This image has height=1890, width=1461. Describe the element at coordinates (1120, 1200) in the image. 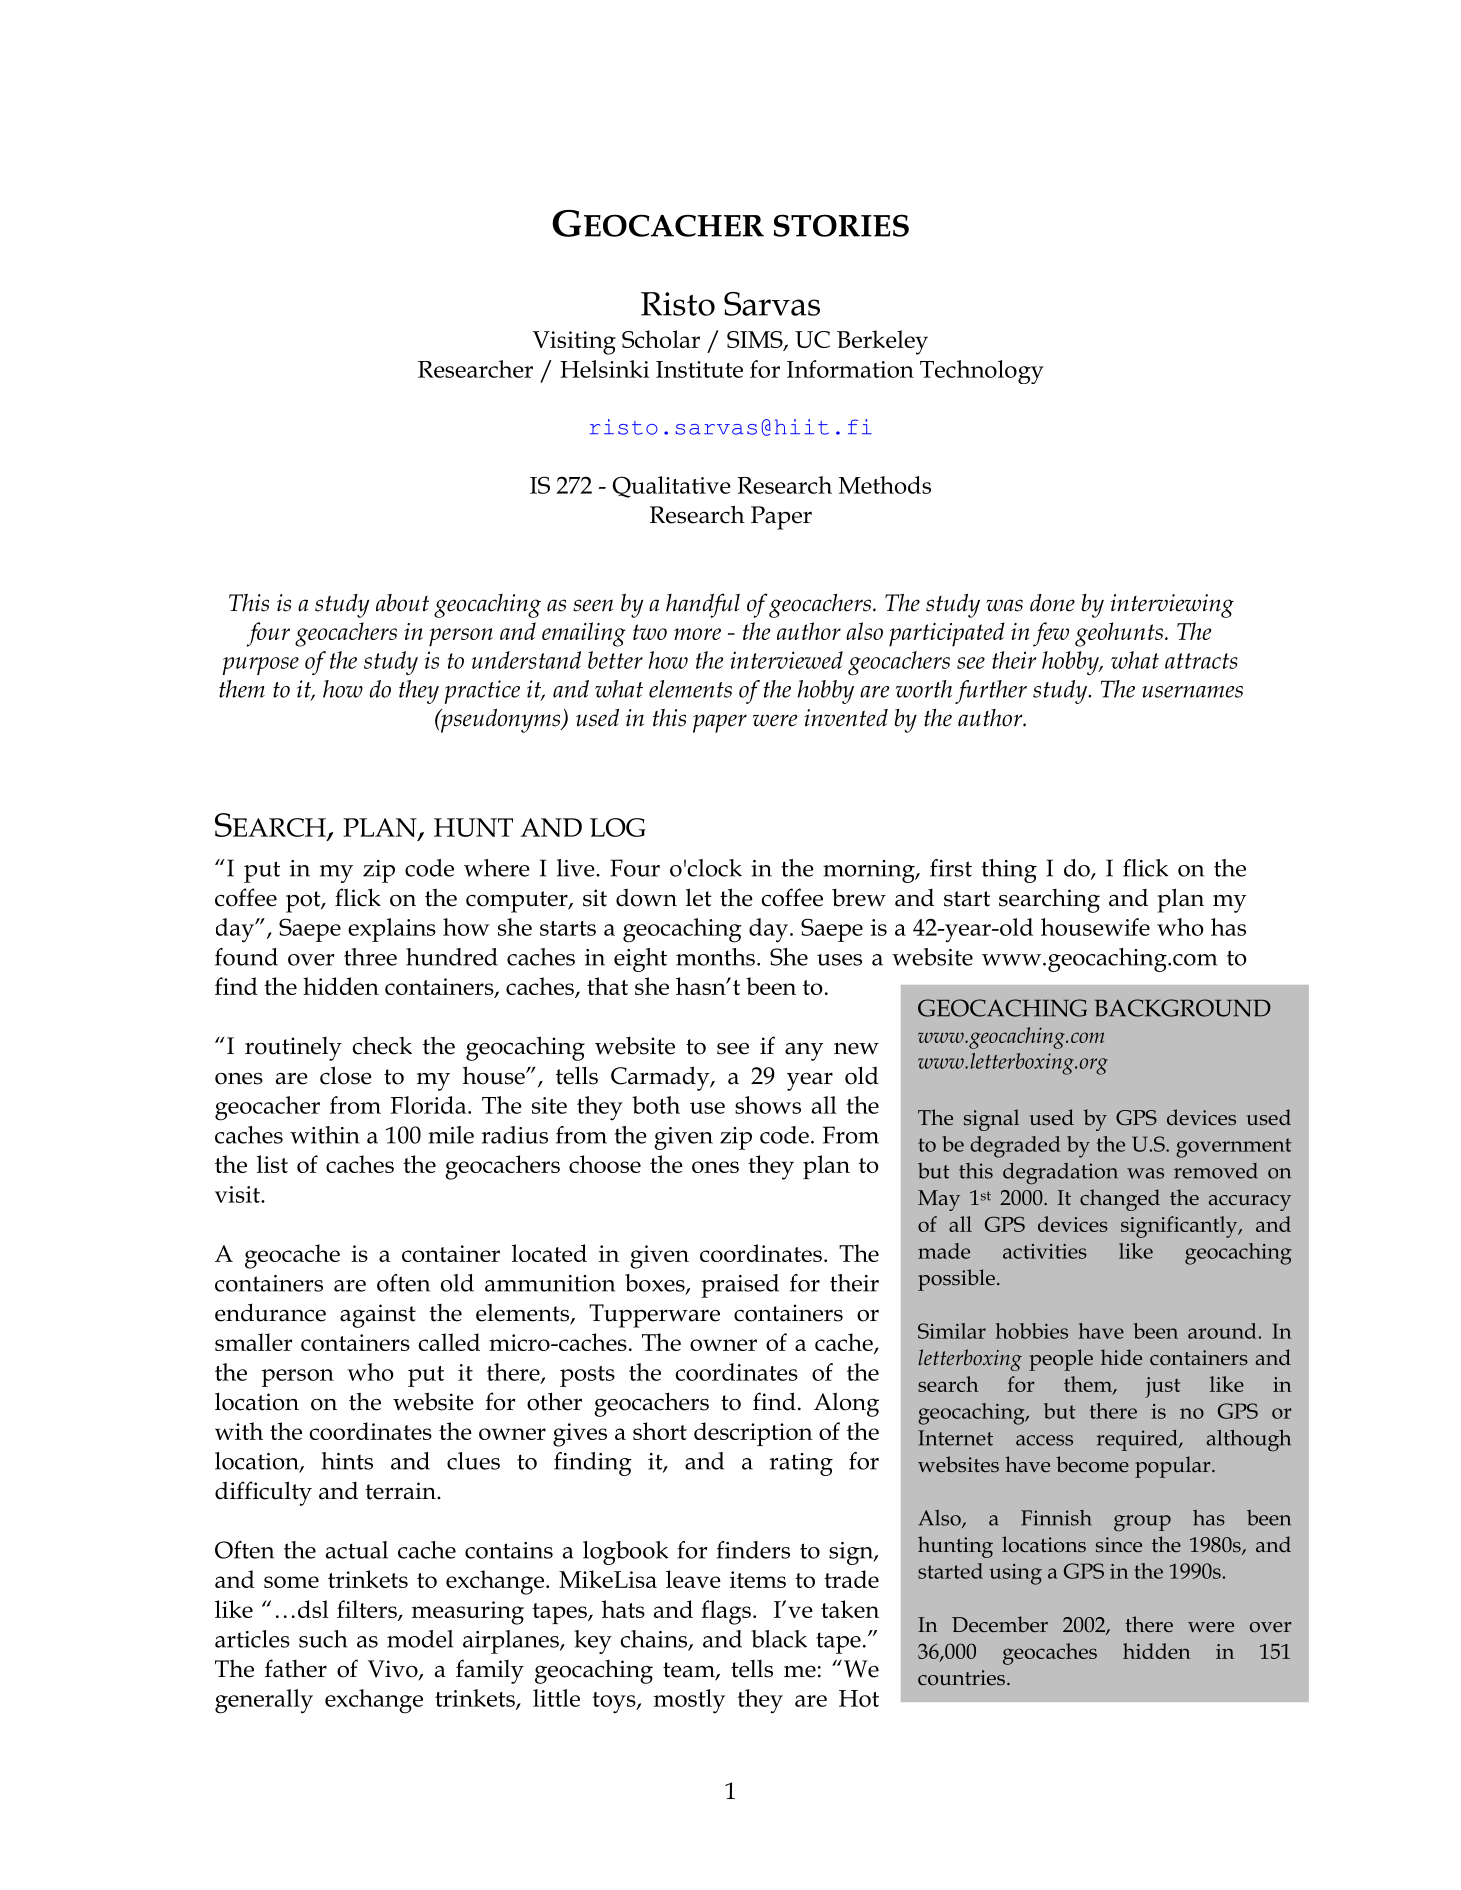

I see `changed` at that location.
